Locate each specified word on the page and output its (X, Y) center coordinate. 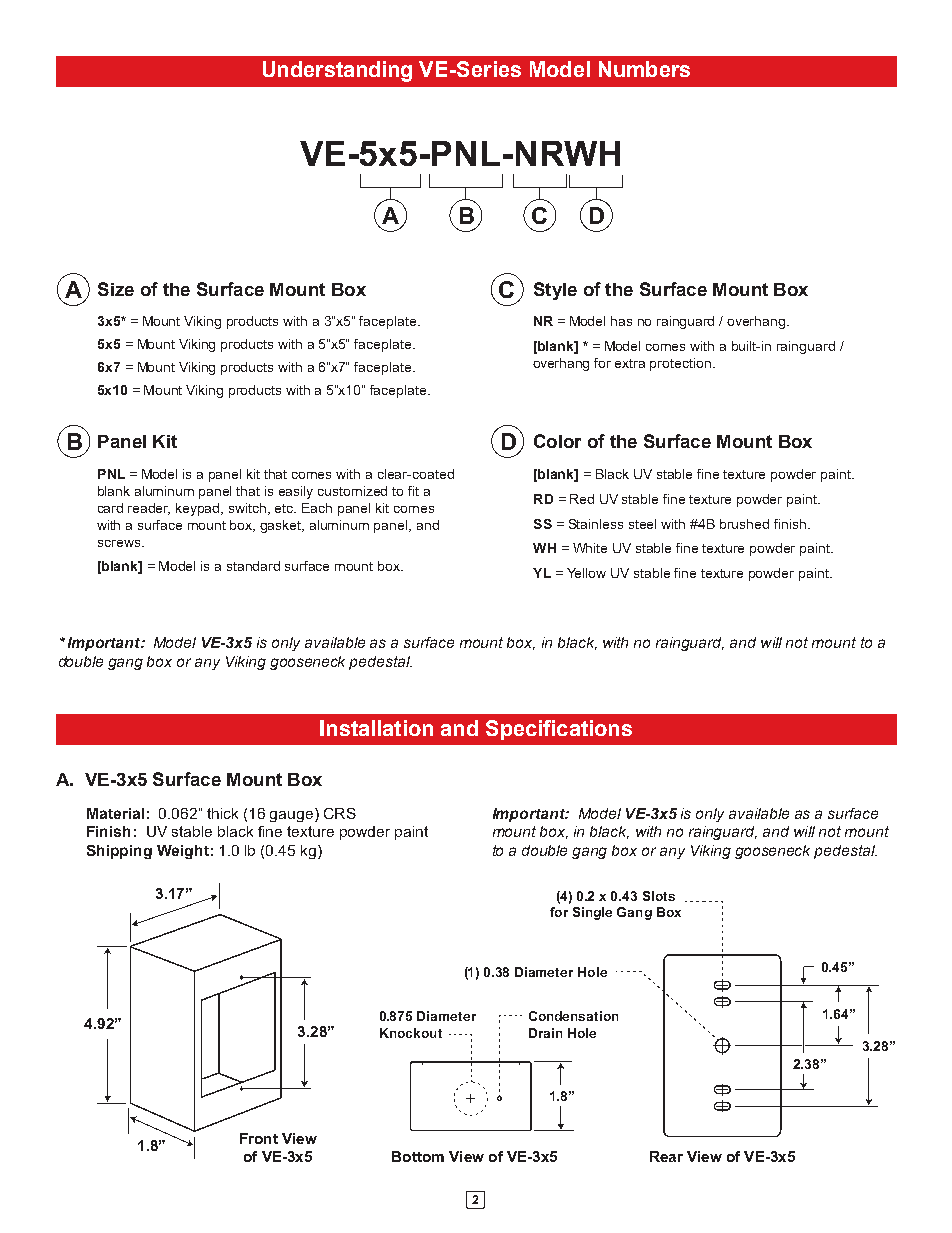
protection (680, 364)
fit (413, 491)
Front (259, 1138)
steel (642, 524)
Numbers (644, 69)
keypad (199, 509)
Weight (183, 852)
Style (555, 291)
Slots (659, 896)
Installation (376, 728)
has (621, 321)
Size (116, 289)
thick (222, 813)
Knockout (411, 1033)
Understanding (337, 71)
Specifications (559, 730)
